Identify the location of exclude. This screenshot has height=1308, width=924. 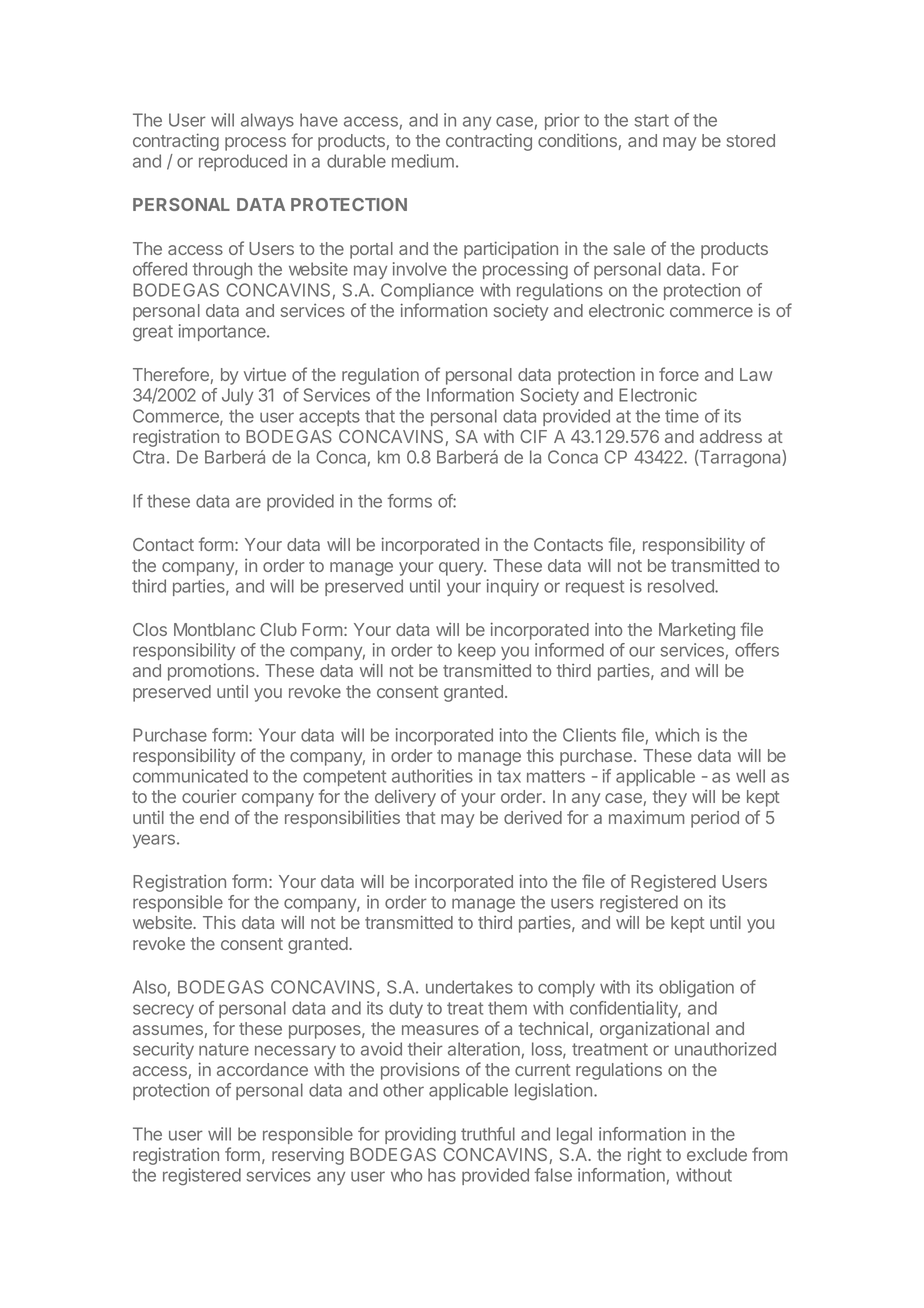
(717, 1154).
